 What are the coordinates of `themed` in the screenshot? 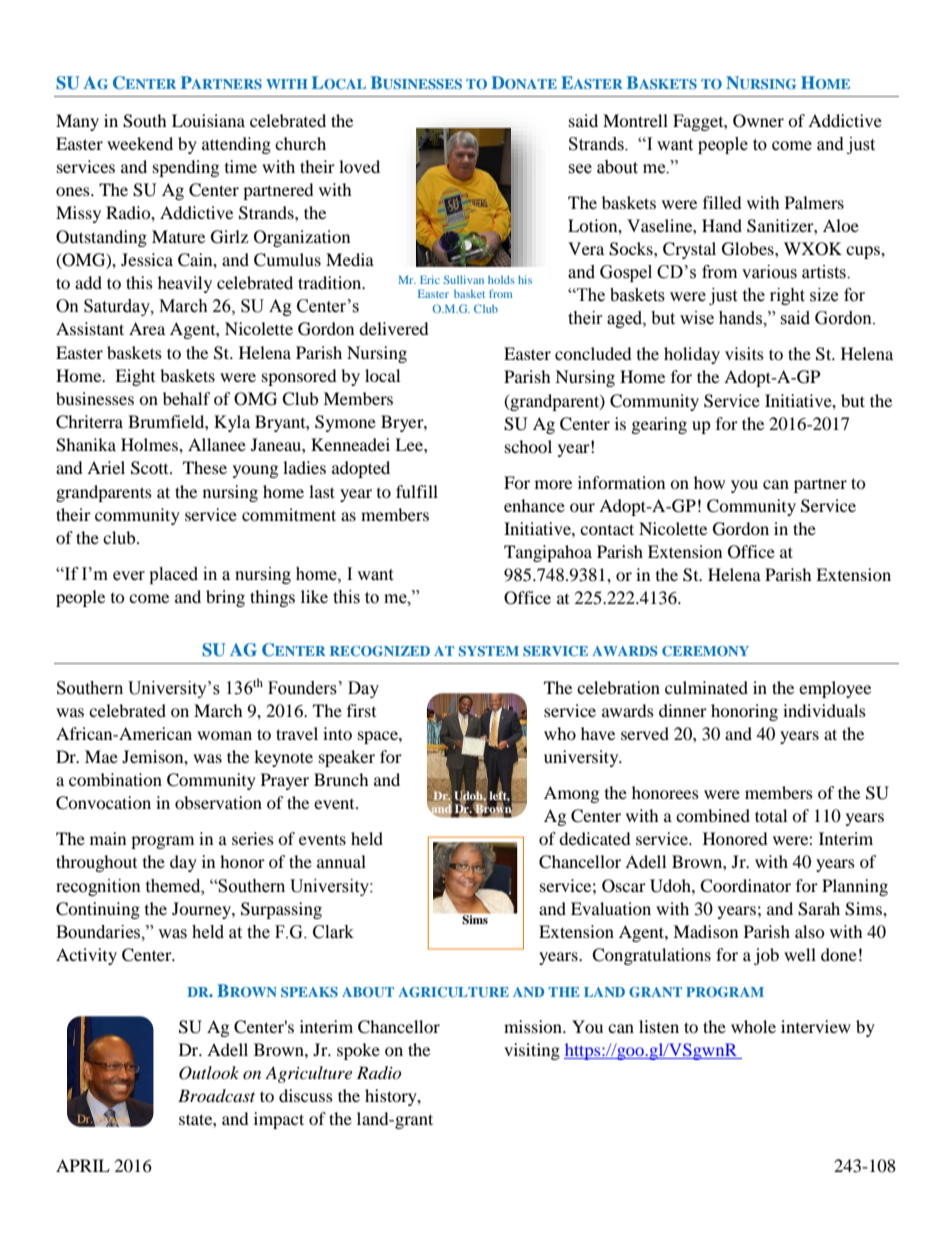 It's located at (174, 886).
